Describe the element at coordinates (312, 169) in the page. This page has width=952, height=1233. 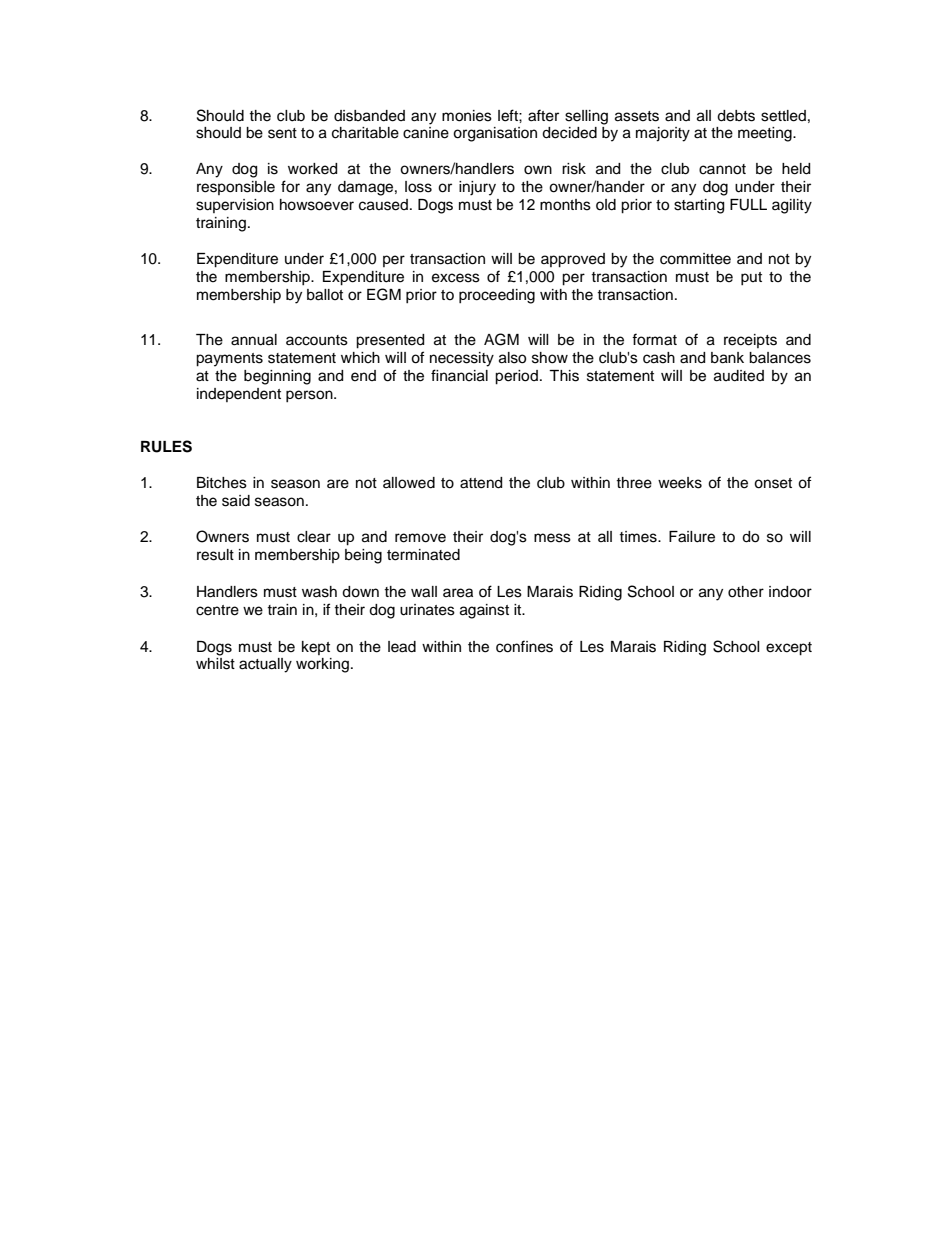
I see `worked` at that location.
